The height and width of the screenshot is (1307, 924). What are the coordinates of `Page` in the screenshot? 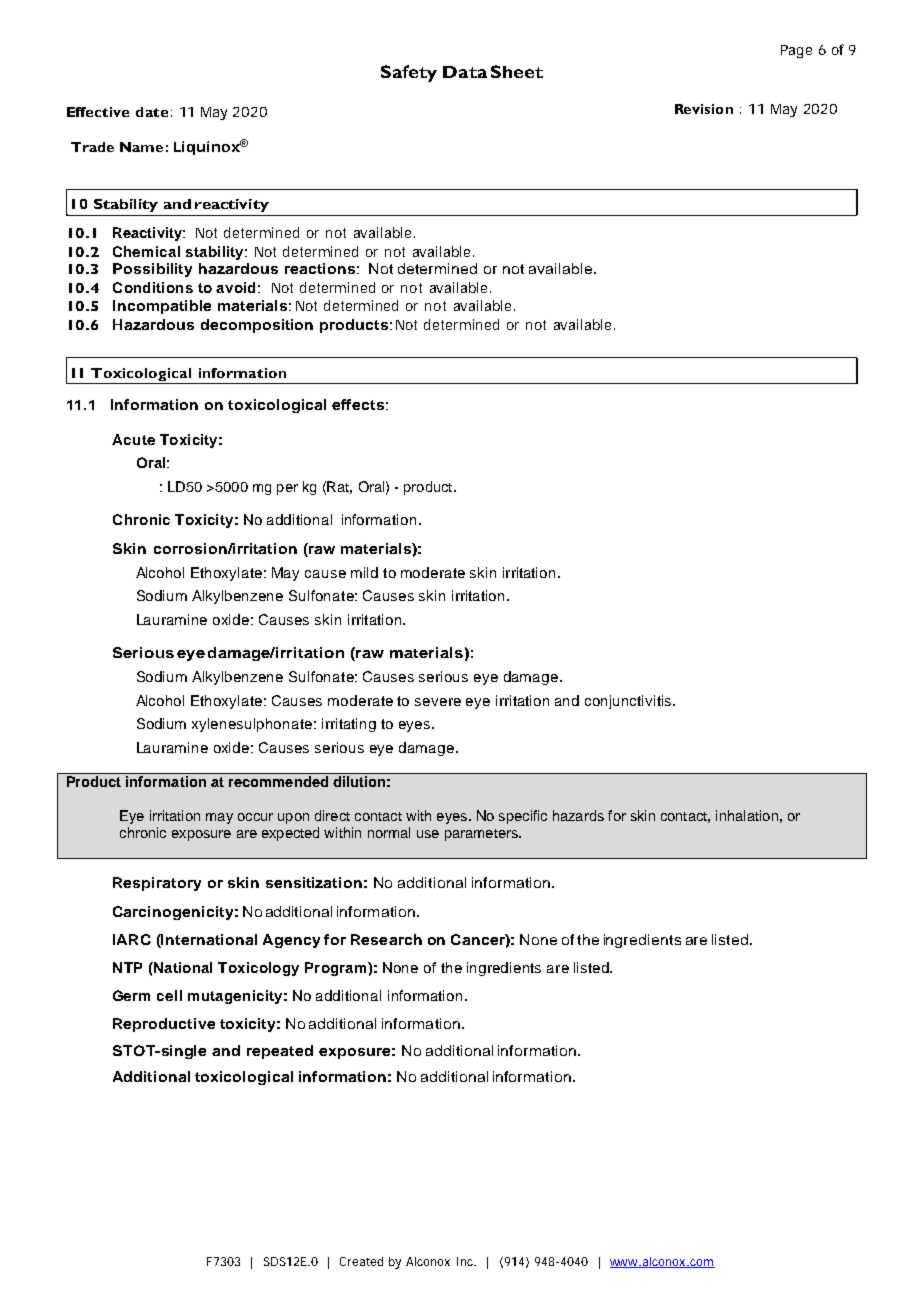 It's located at (796, 51).
